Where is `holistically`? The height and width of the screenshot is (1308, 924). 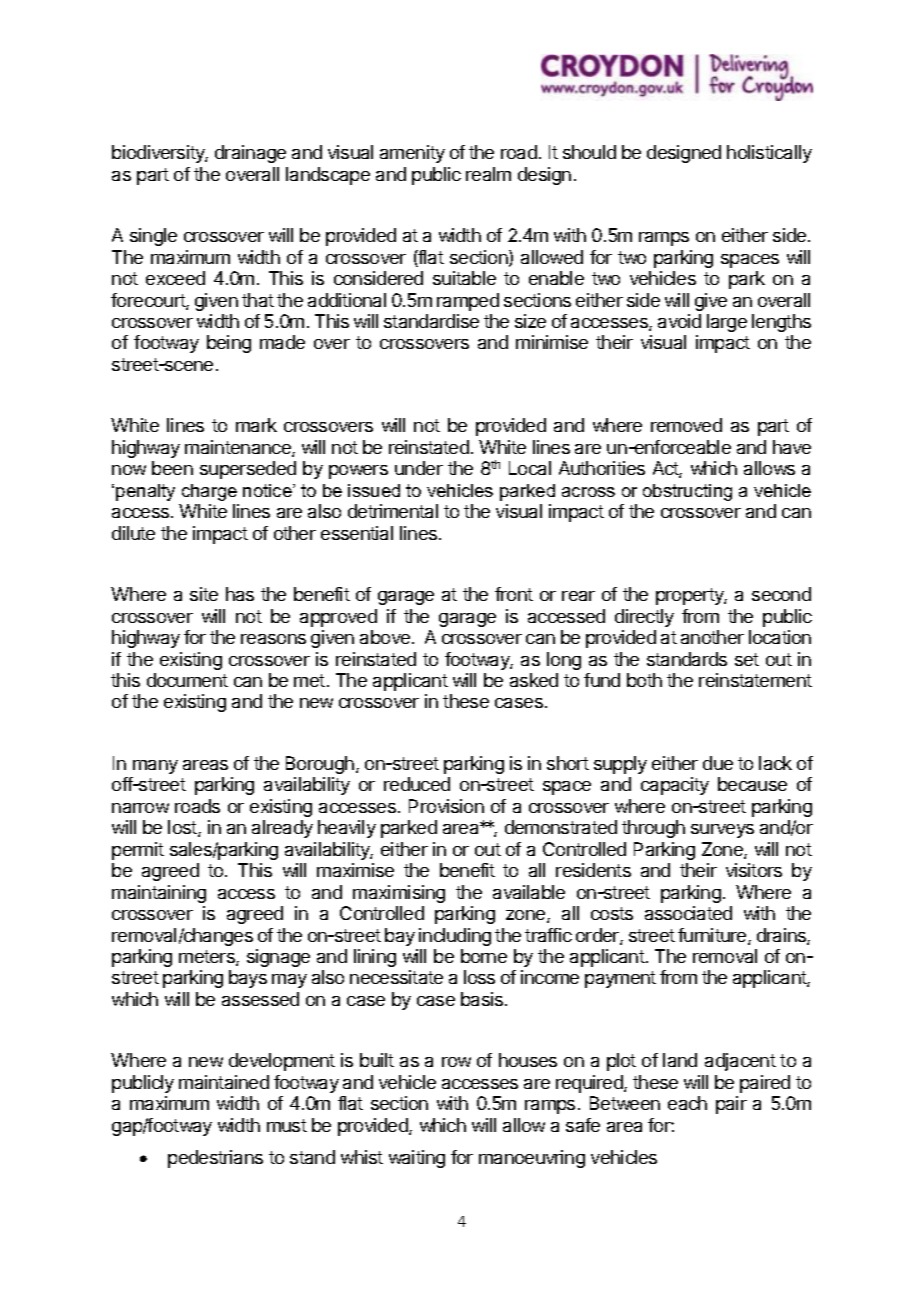 holistically is located at coordinates (769, 154).
